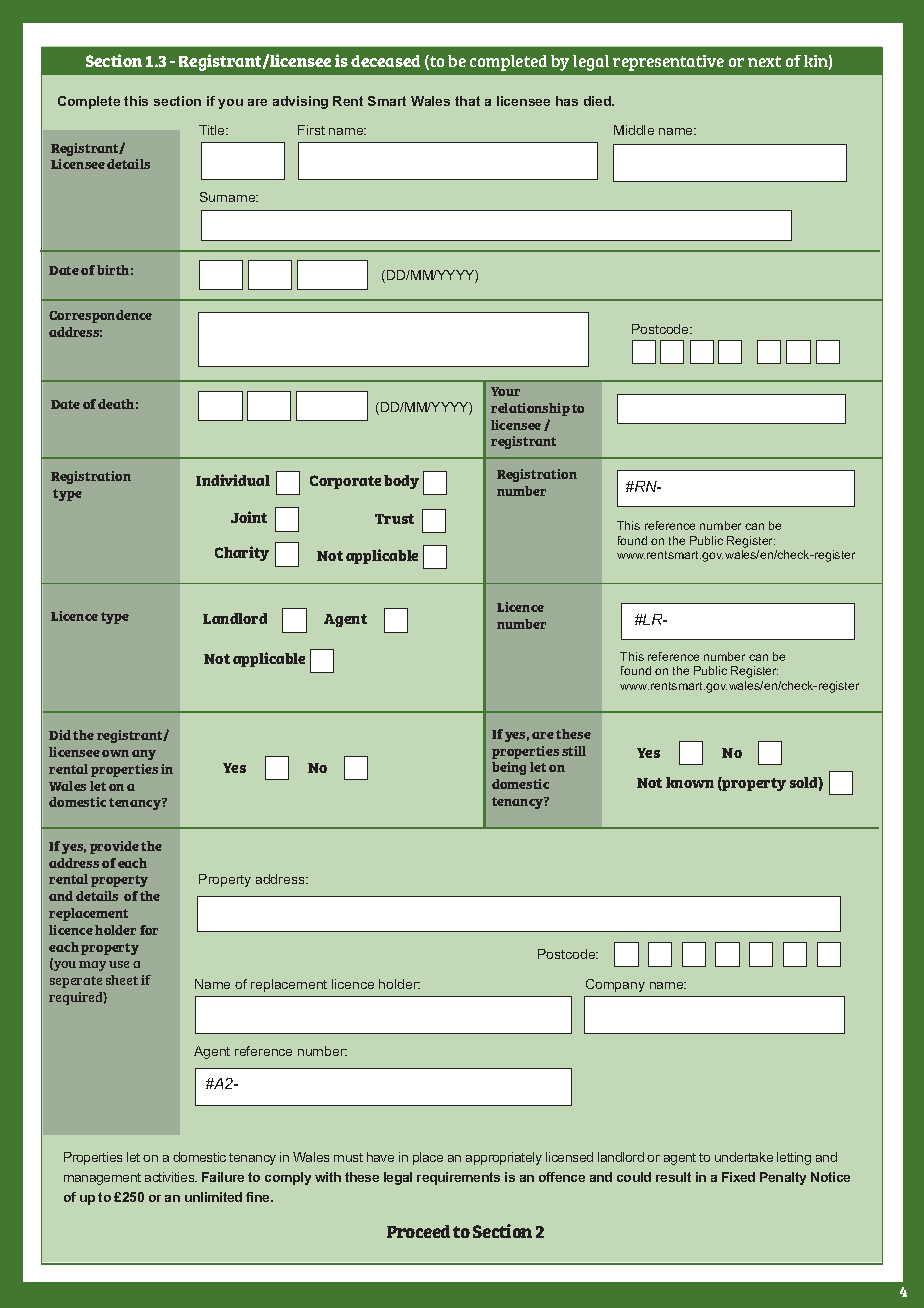  What do you see at coordinates (171, 1177) in the image?
I see `activities` at bounding box center [171, 1177].
